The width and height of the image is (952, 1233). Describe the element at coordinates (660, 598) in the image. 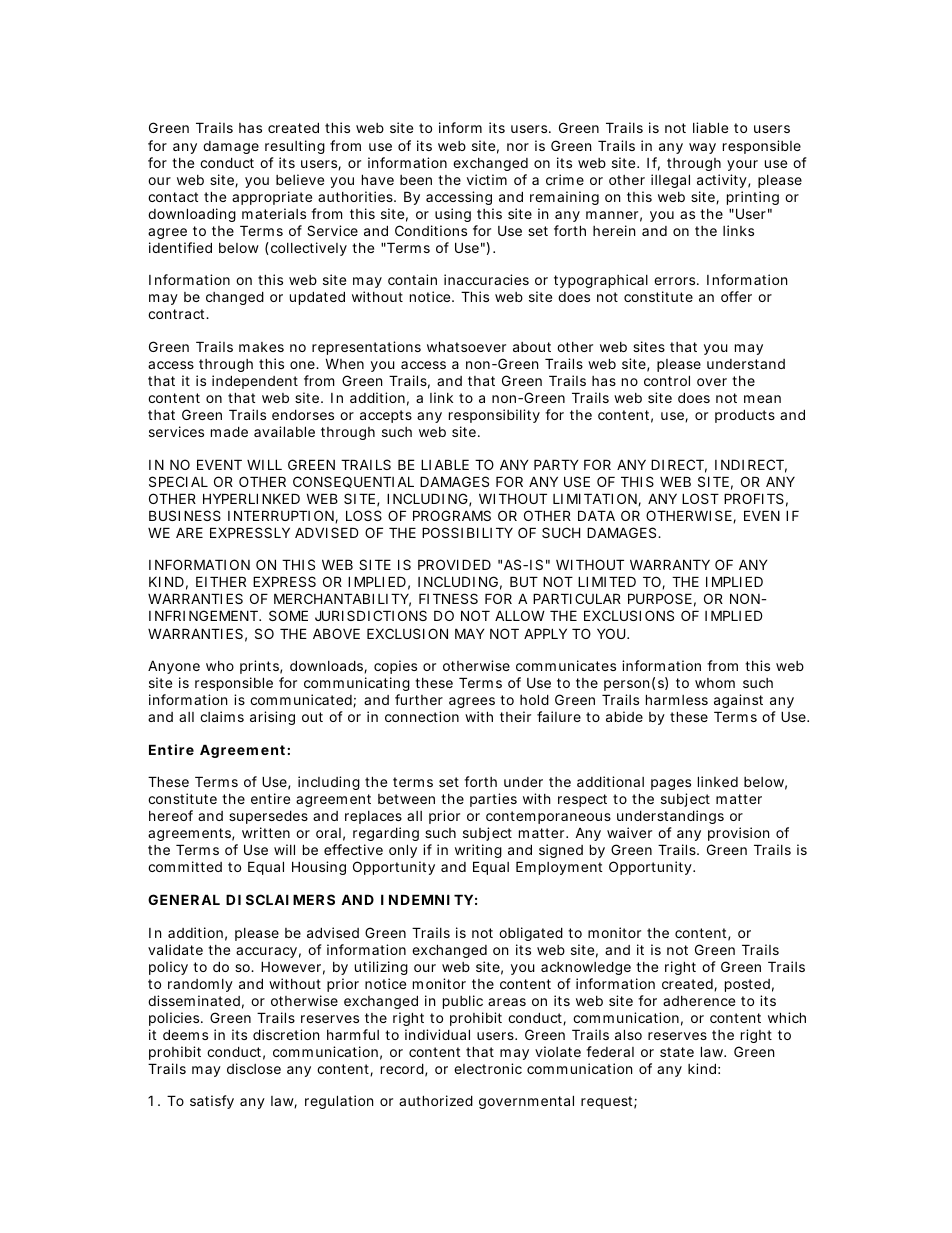

I see `PURPOSE` at that location.
